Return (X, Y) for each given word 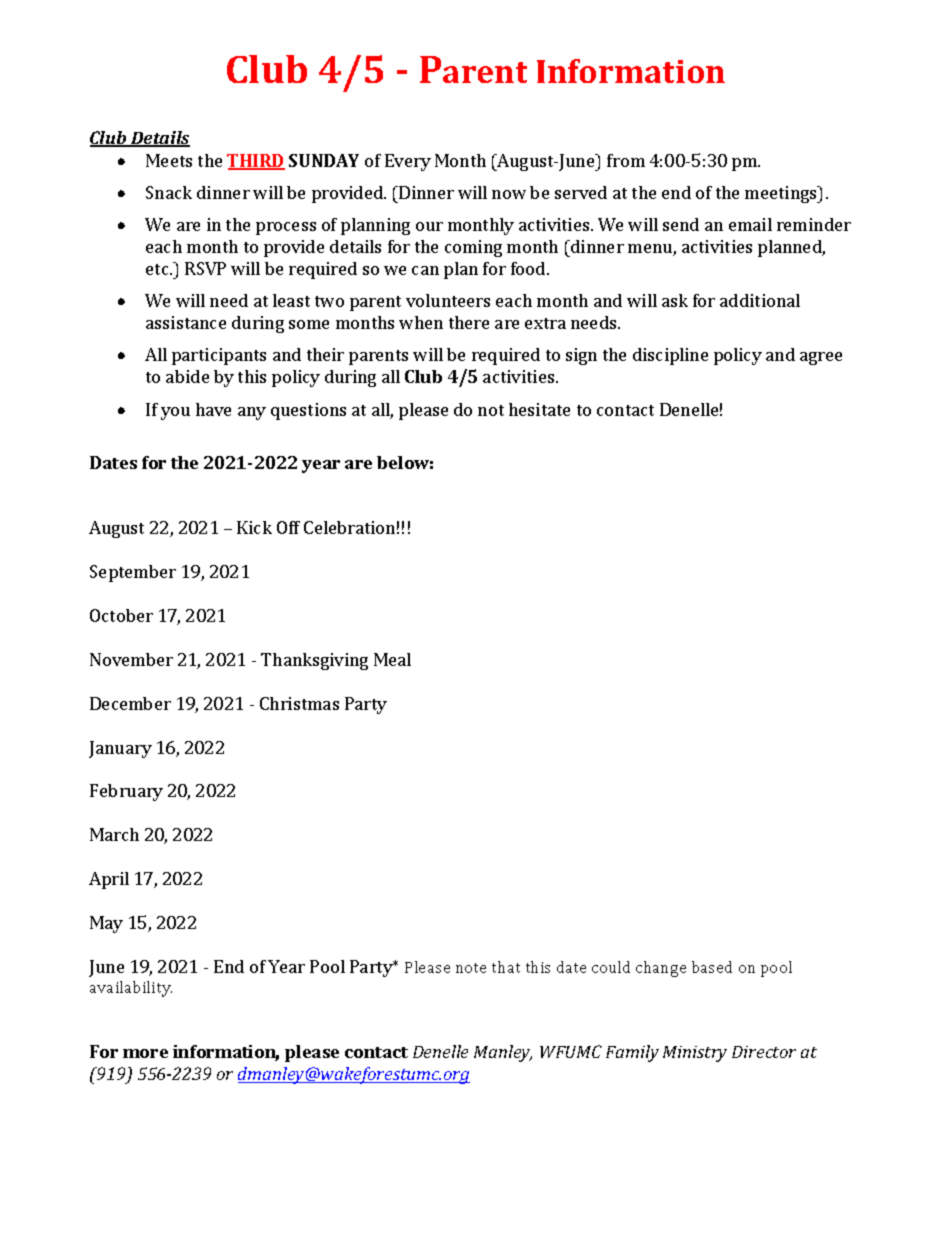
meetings (782, 194)
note (471, 968)
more (145, 1053)
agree (821, 358)
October (121, 615)
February (126, 792)
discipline (670, 356)
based (712, 967)
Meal (392, 659)
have (213, 409)
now (509, 194)
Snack (169, 192)
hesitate (539, 409)
